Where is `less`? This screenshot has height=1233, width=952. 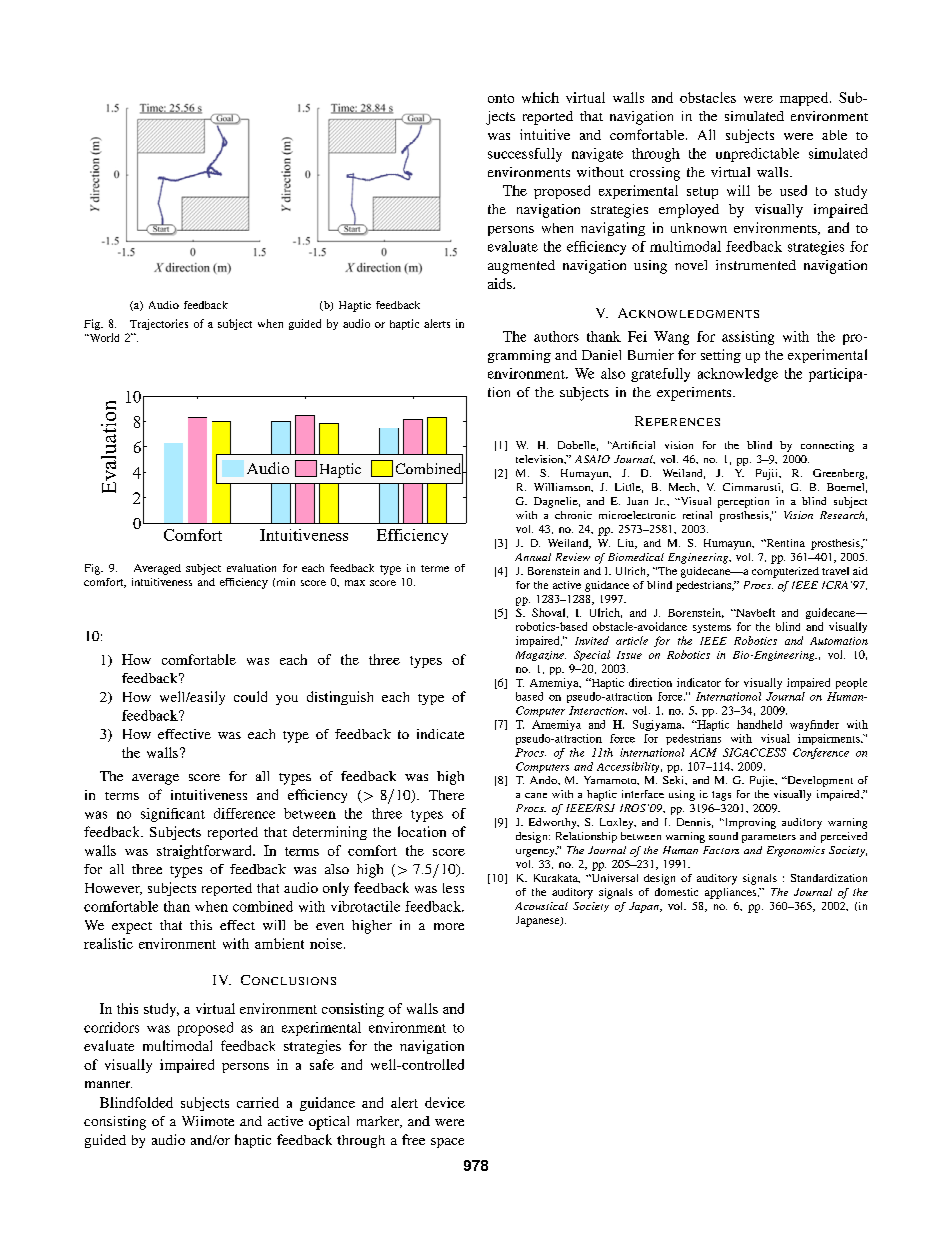
less is located at coordinates (453, 888).
